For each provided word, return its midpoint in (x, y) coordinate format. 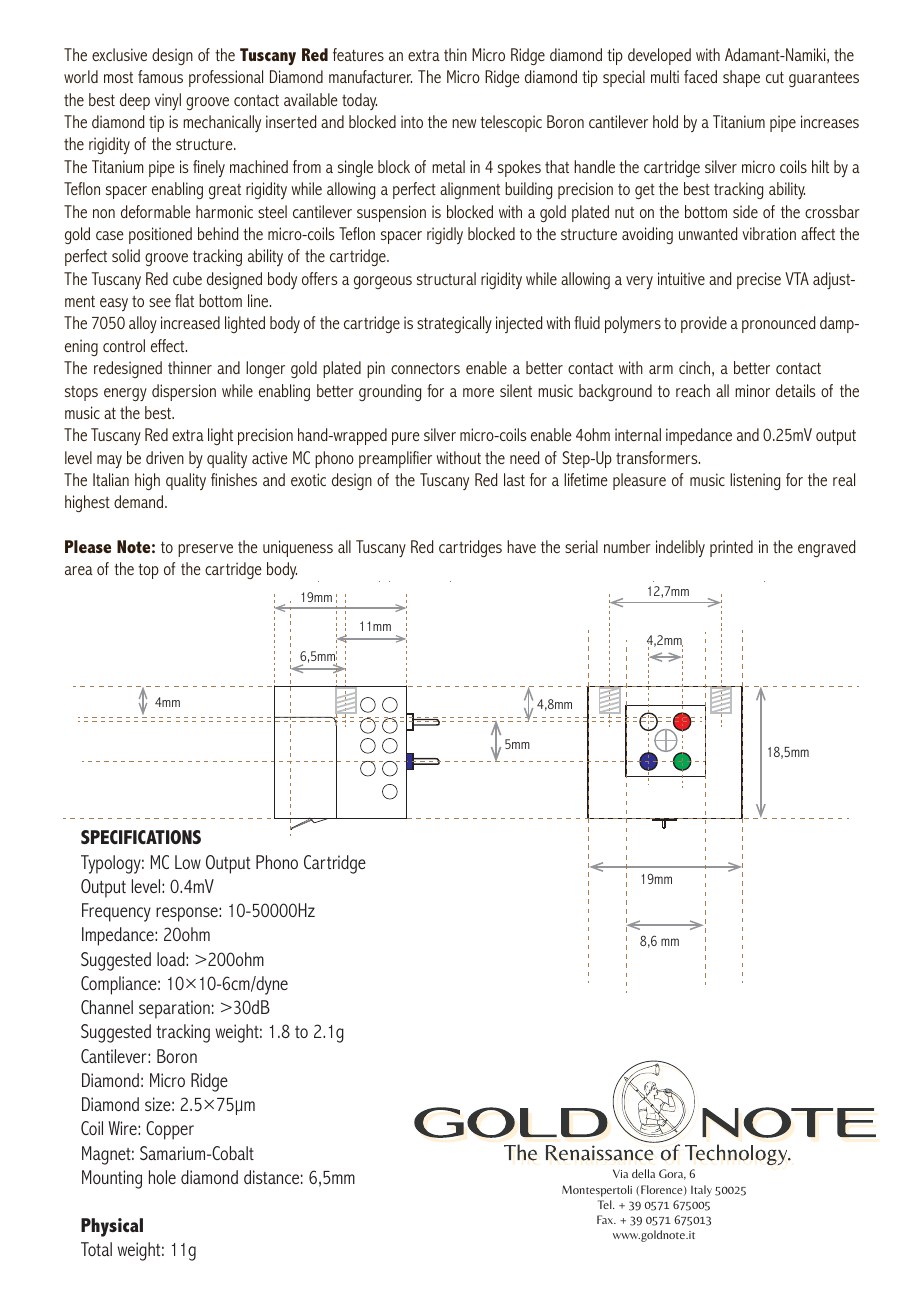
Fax (606, 1219)
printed (731, 548)
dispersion (184, 392)
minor (752, 390)
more (478, 392)
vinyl (168, 101)
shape (741, 78)
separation (174, 1009)
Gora (672, 1174)
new (464, 123)
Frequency (116, 912)
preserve (205, 550)
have (521, 546)
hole (162, 1177)
